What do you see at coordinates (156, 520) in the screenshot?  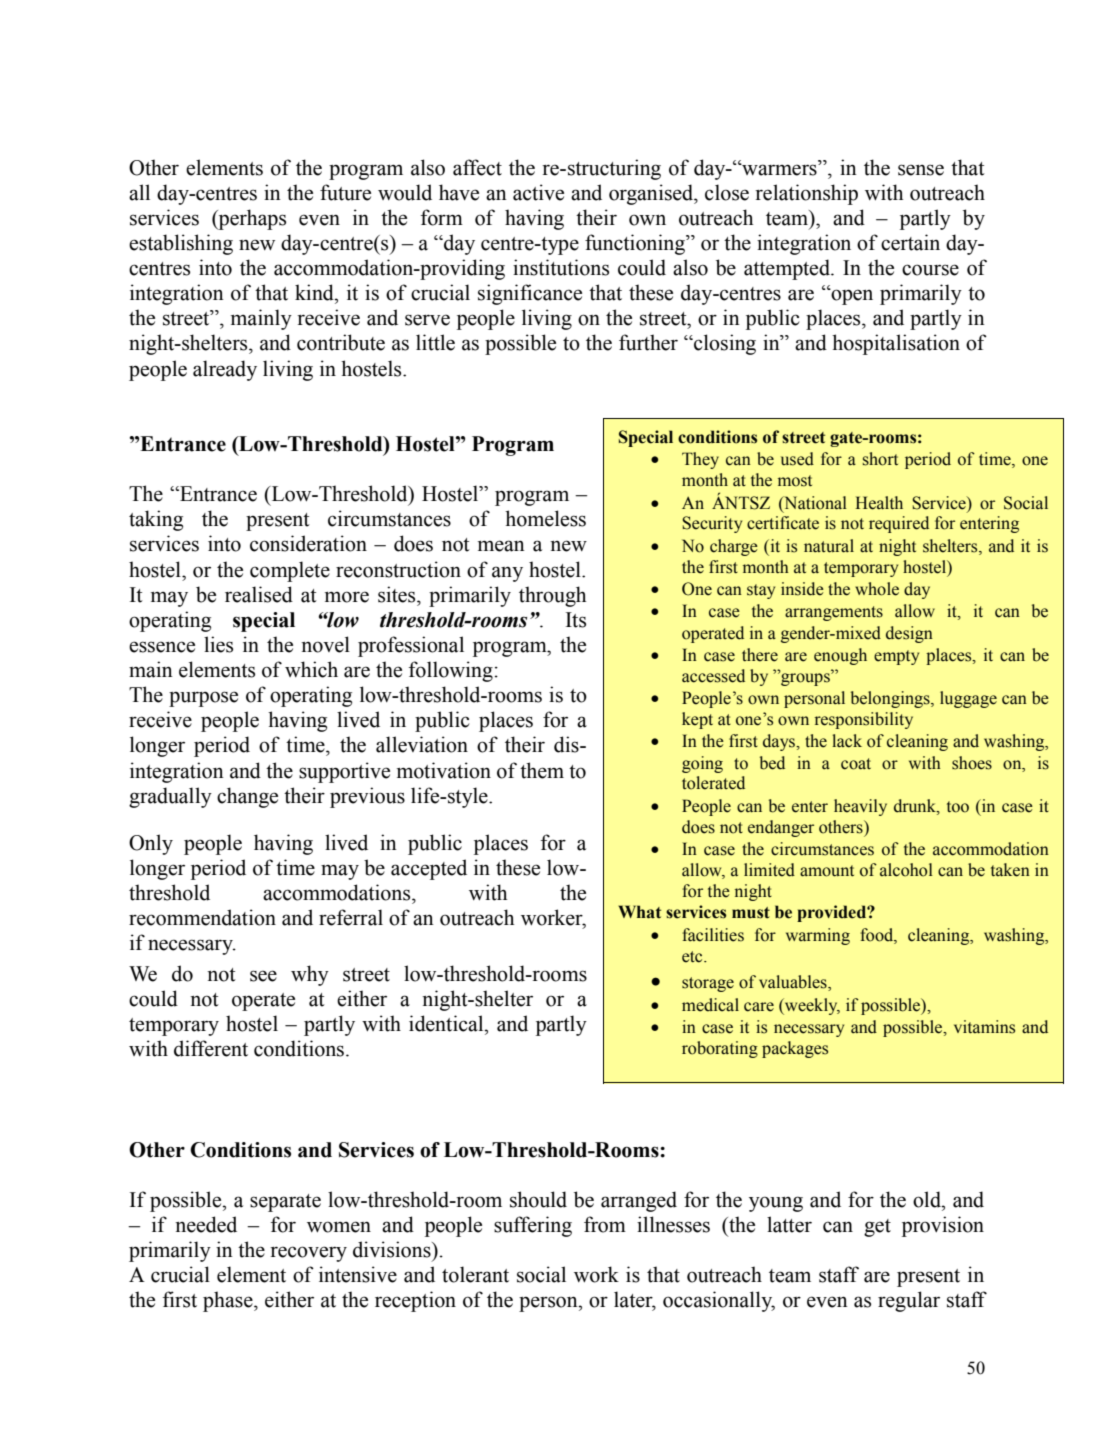 I see `taking` at bounding box center [156, 520].
